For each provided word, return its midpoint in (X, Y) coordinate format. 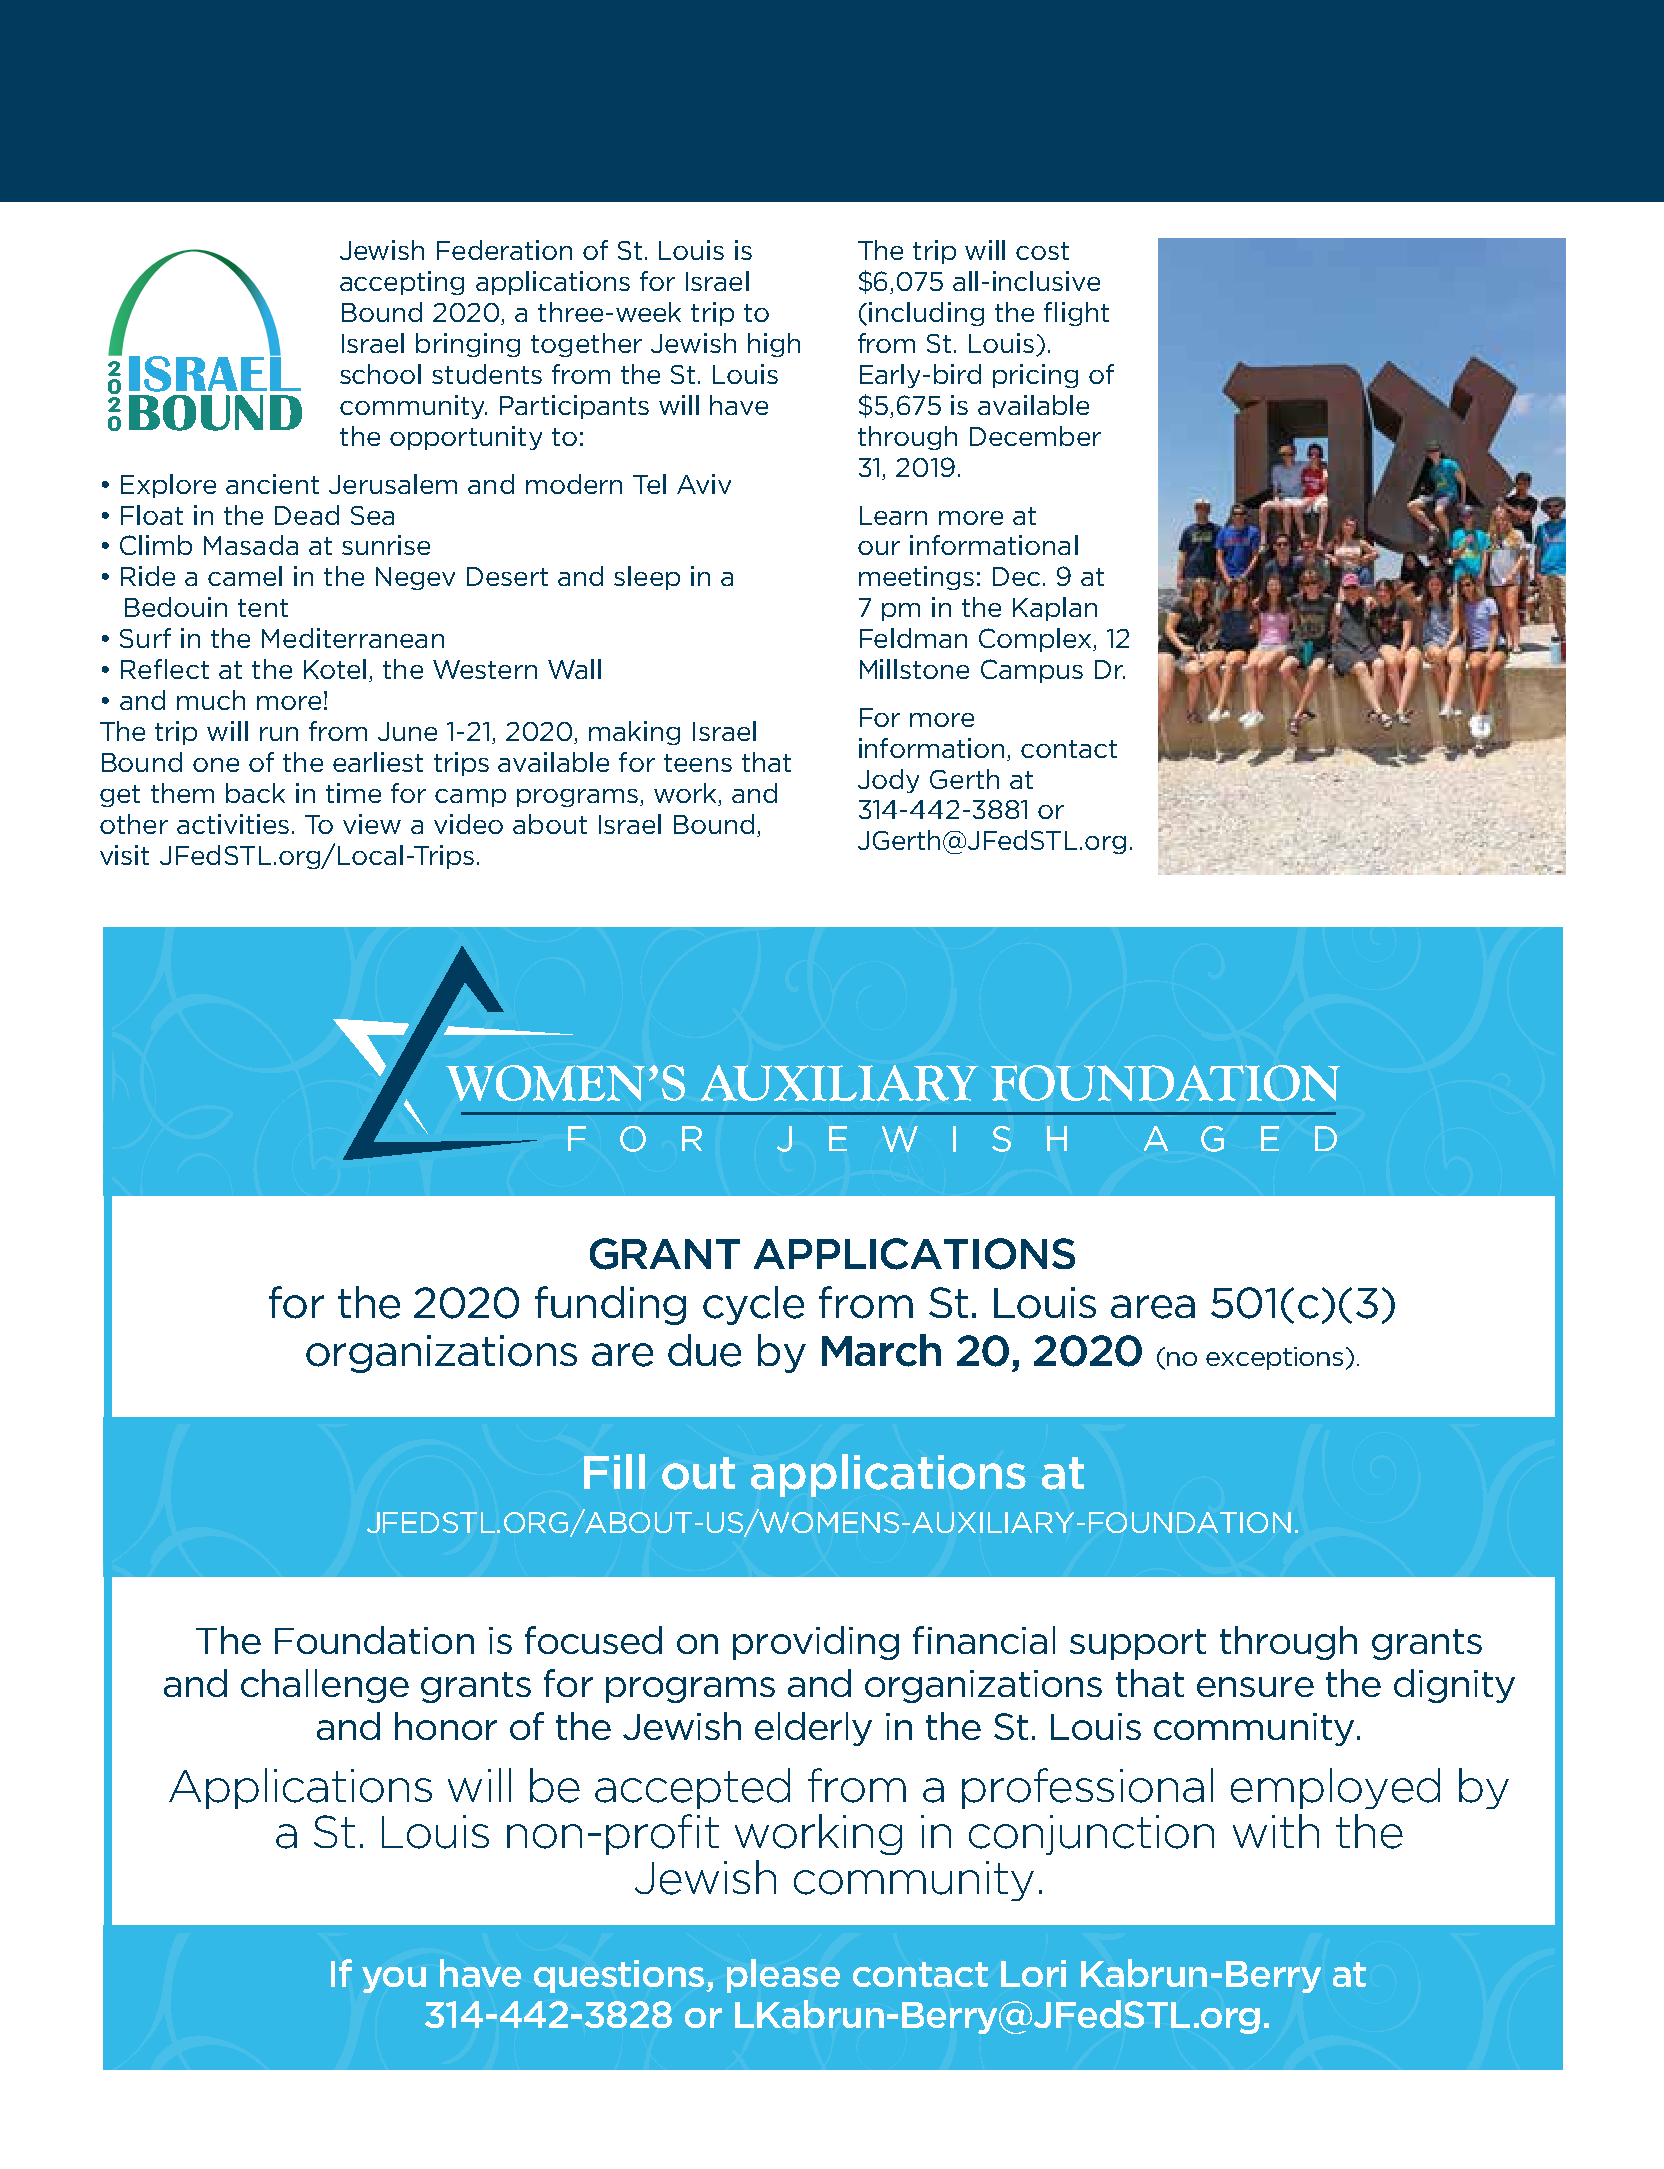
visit (124, 855)
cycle (753, 1305)
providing (816, 1643)
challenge (325, 1686)
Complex (1035, 640)
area (1153, 1307)
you (394, 1980)
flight (1076, 314)
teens (698, 763)
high (774, 345)
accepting (402, 283)
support (1138, 1644)
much (211, 700)
